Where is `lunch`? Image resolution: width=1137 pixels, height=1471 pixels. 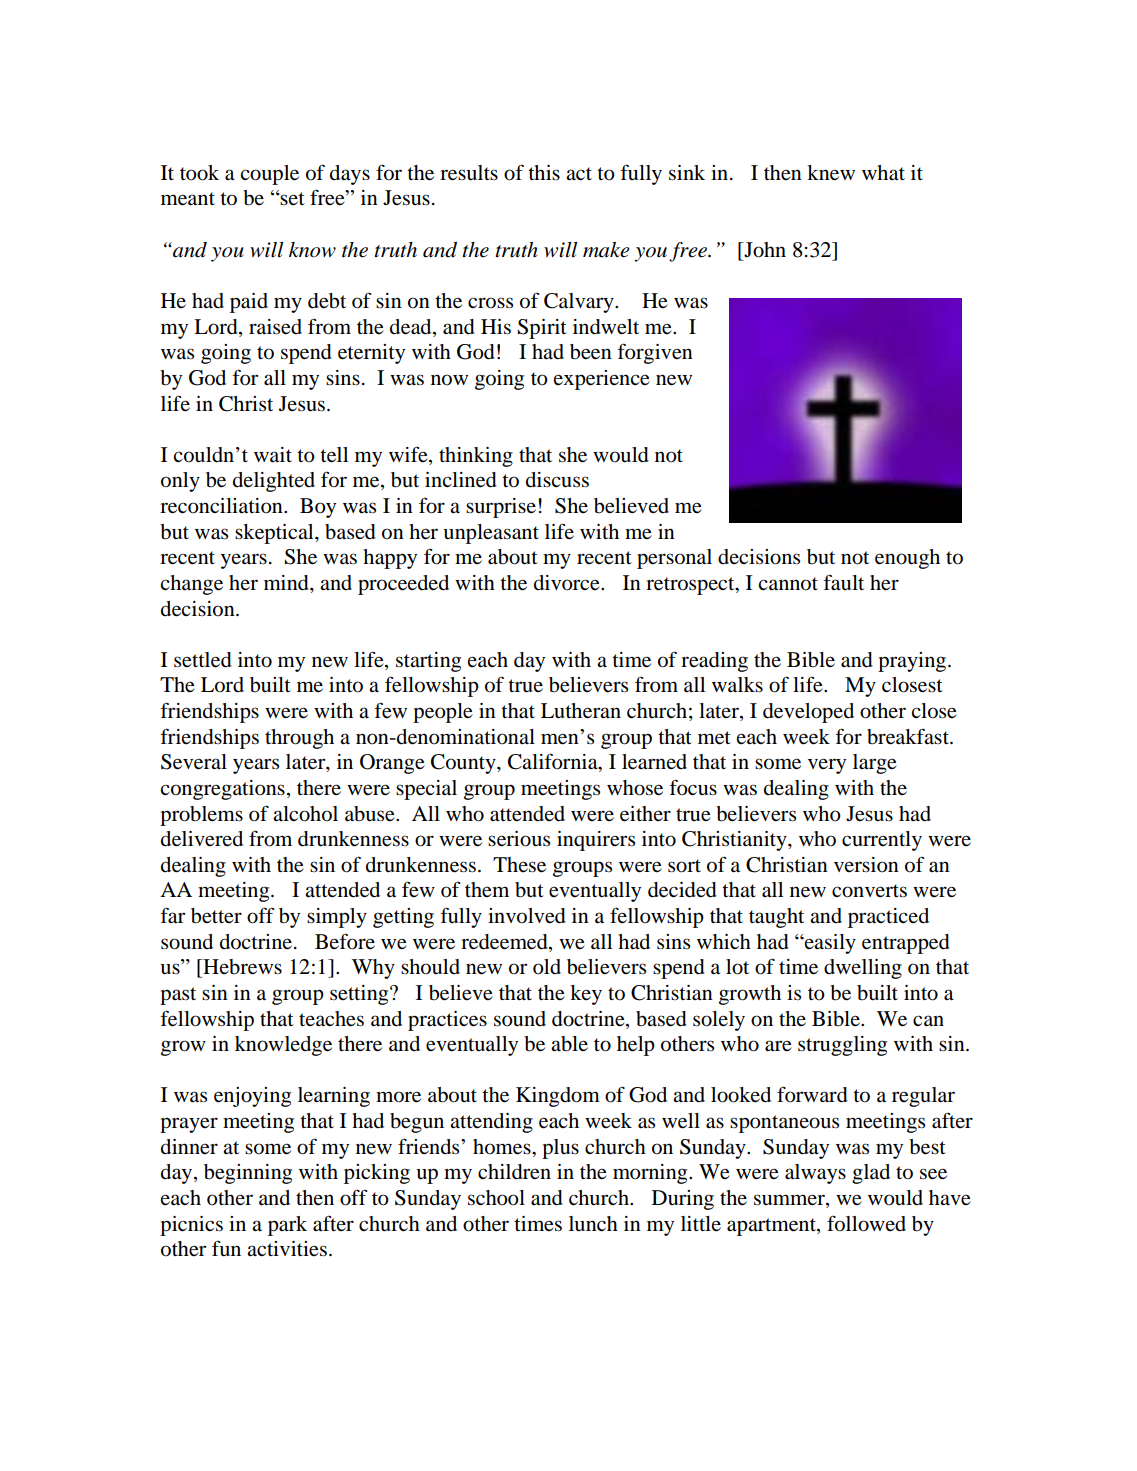 lunch is located at coordinates (593, 1224).
